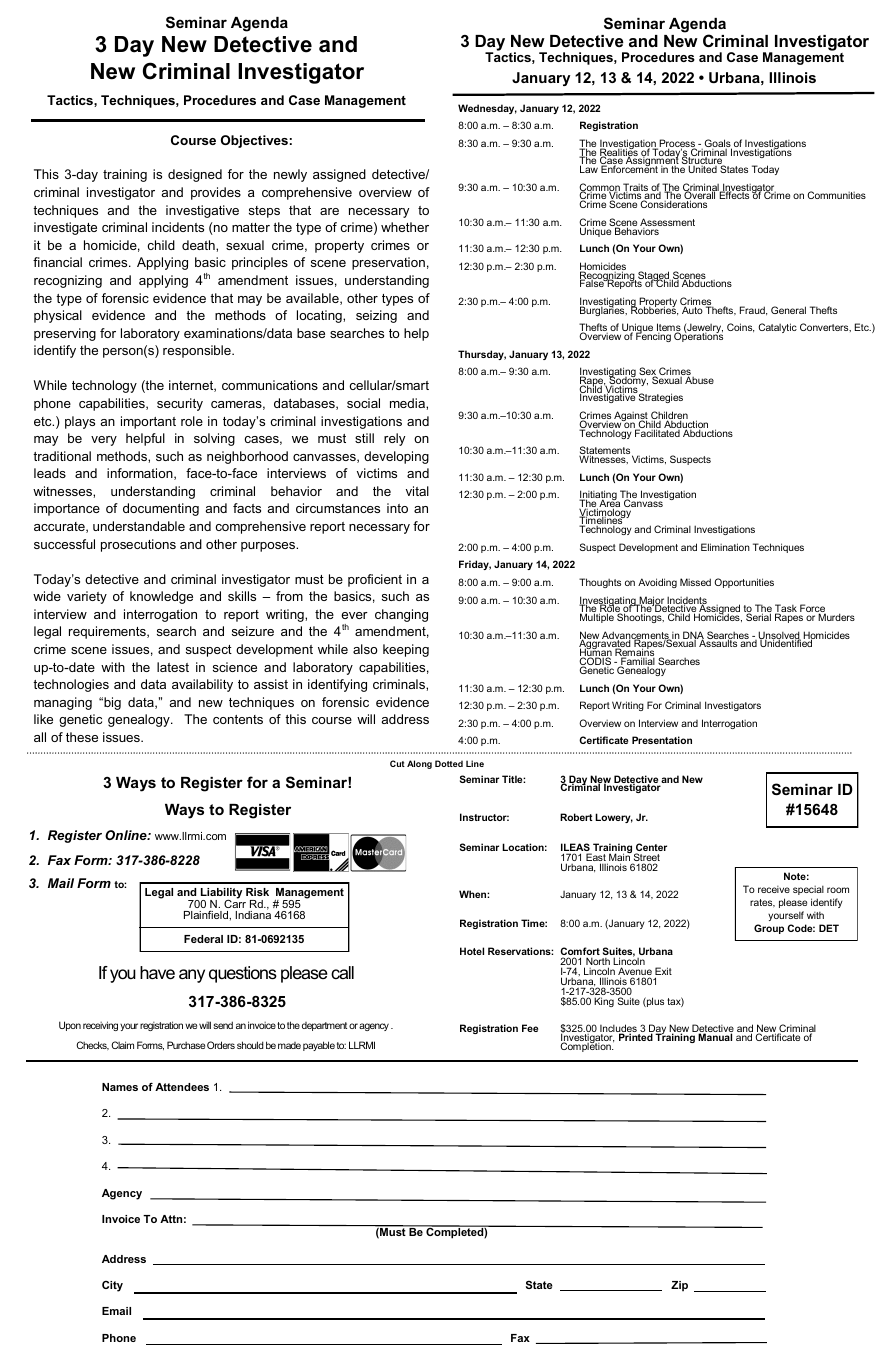  I want to click on City, so click(112, 1286).
